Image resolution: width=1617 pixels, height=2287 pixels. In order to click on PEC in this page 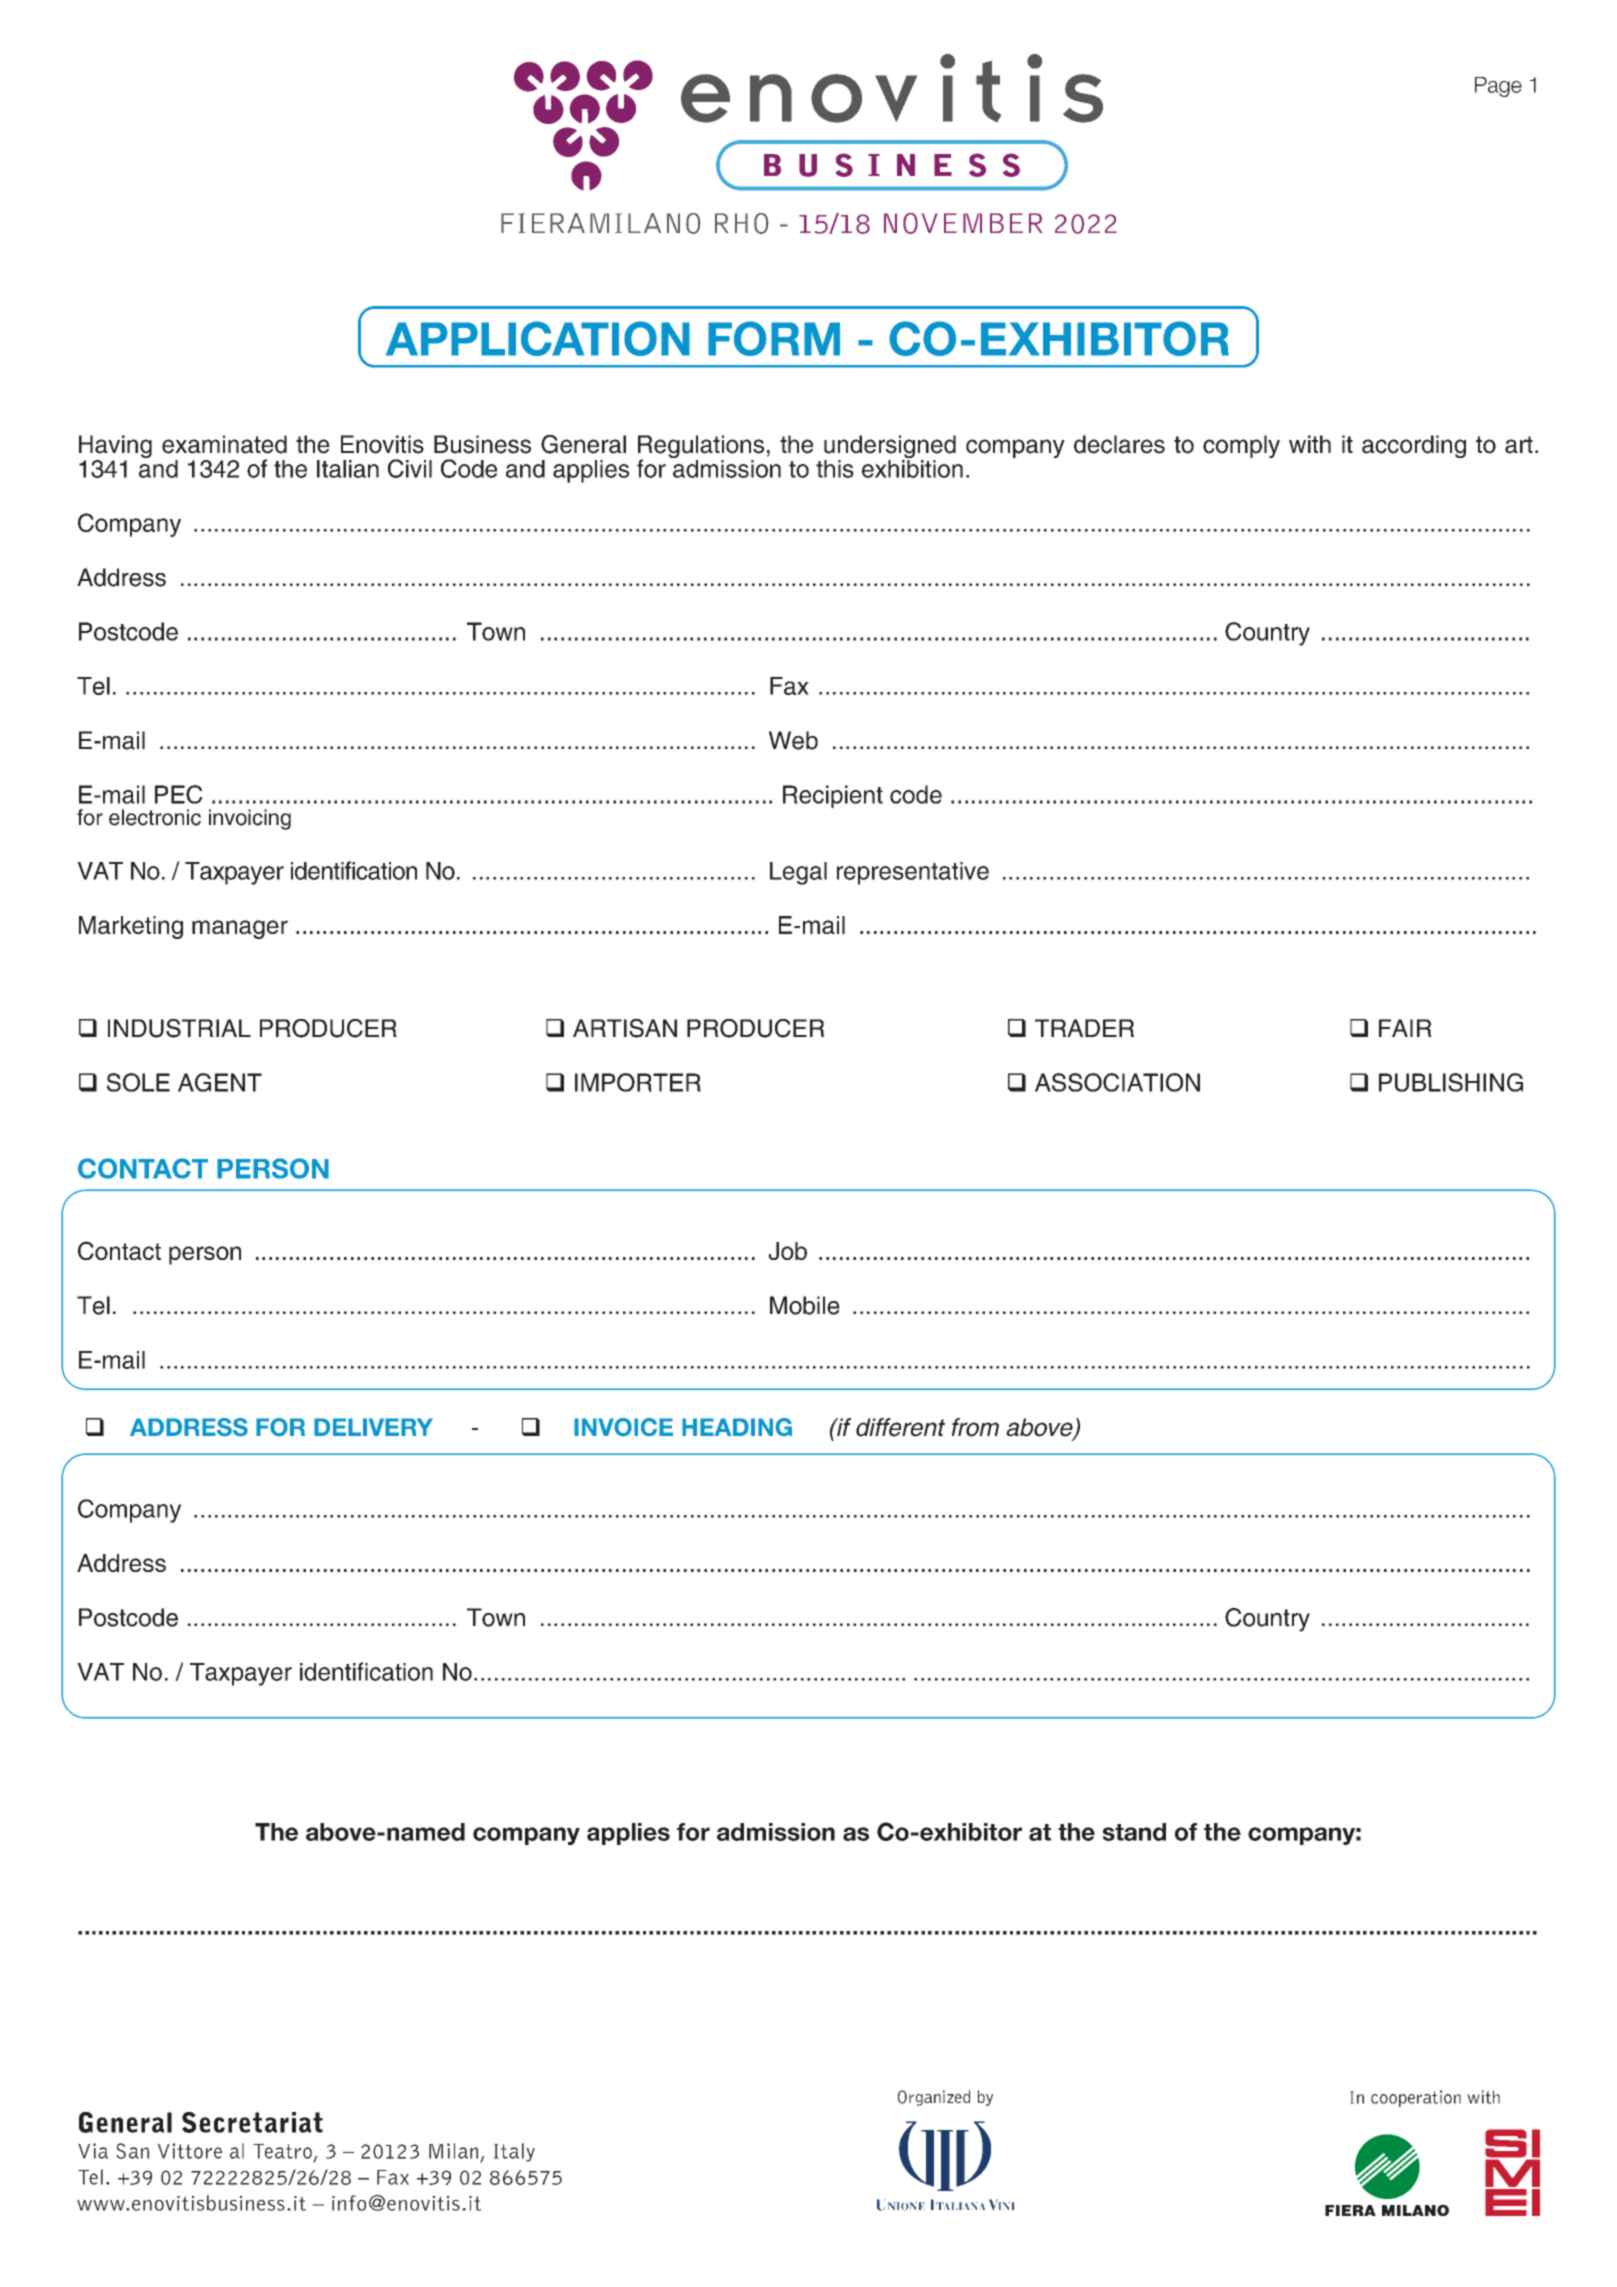, I will do `click(178, 794)`.
